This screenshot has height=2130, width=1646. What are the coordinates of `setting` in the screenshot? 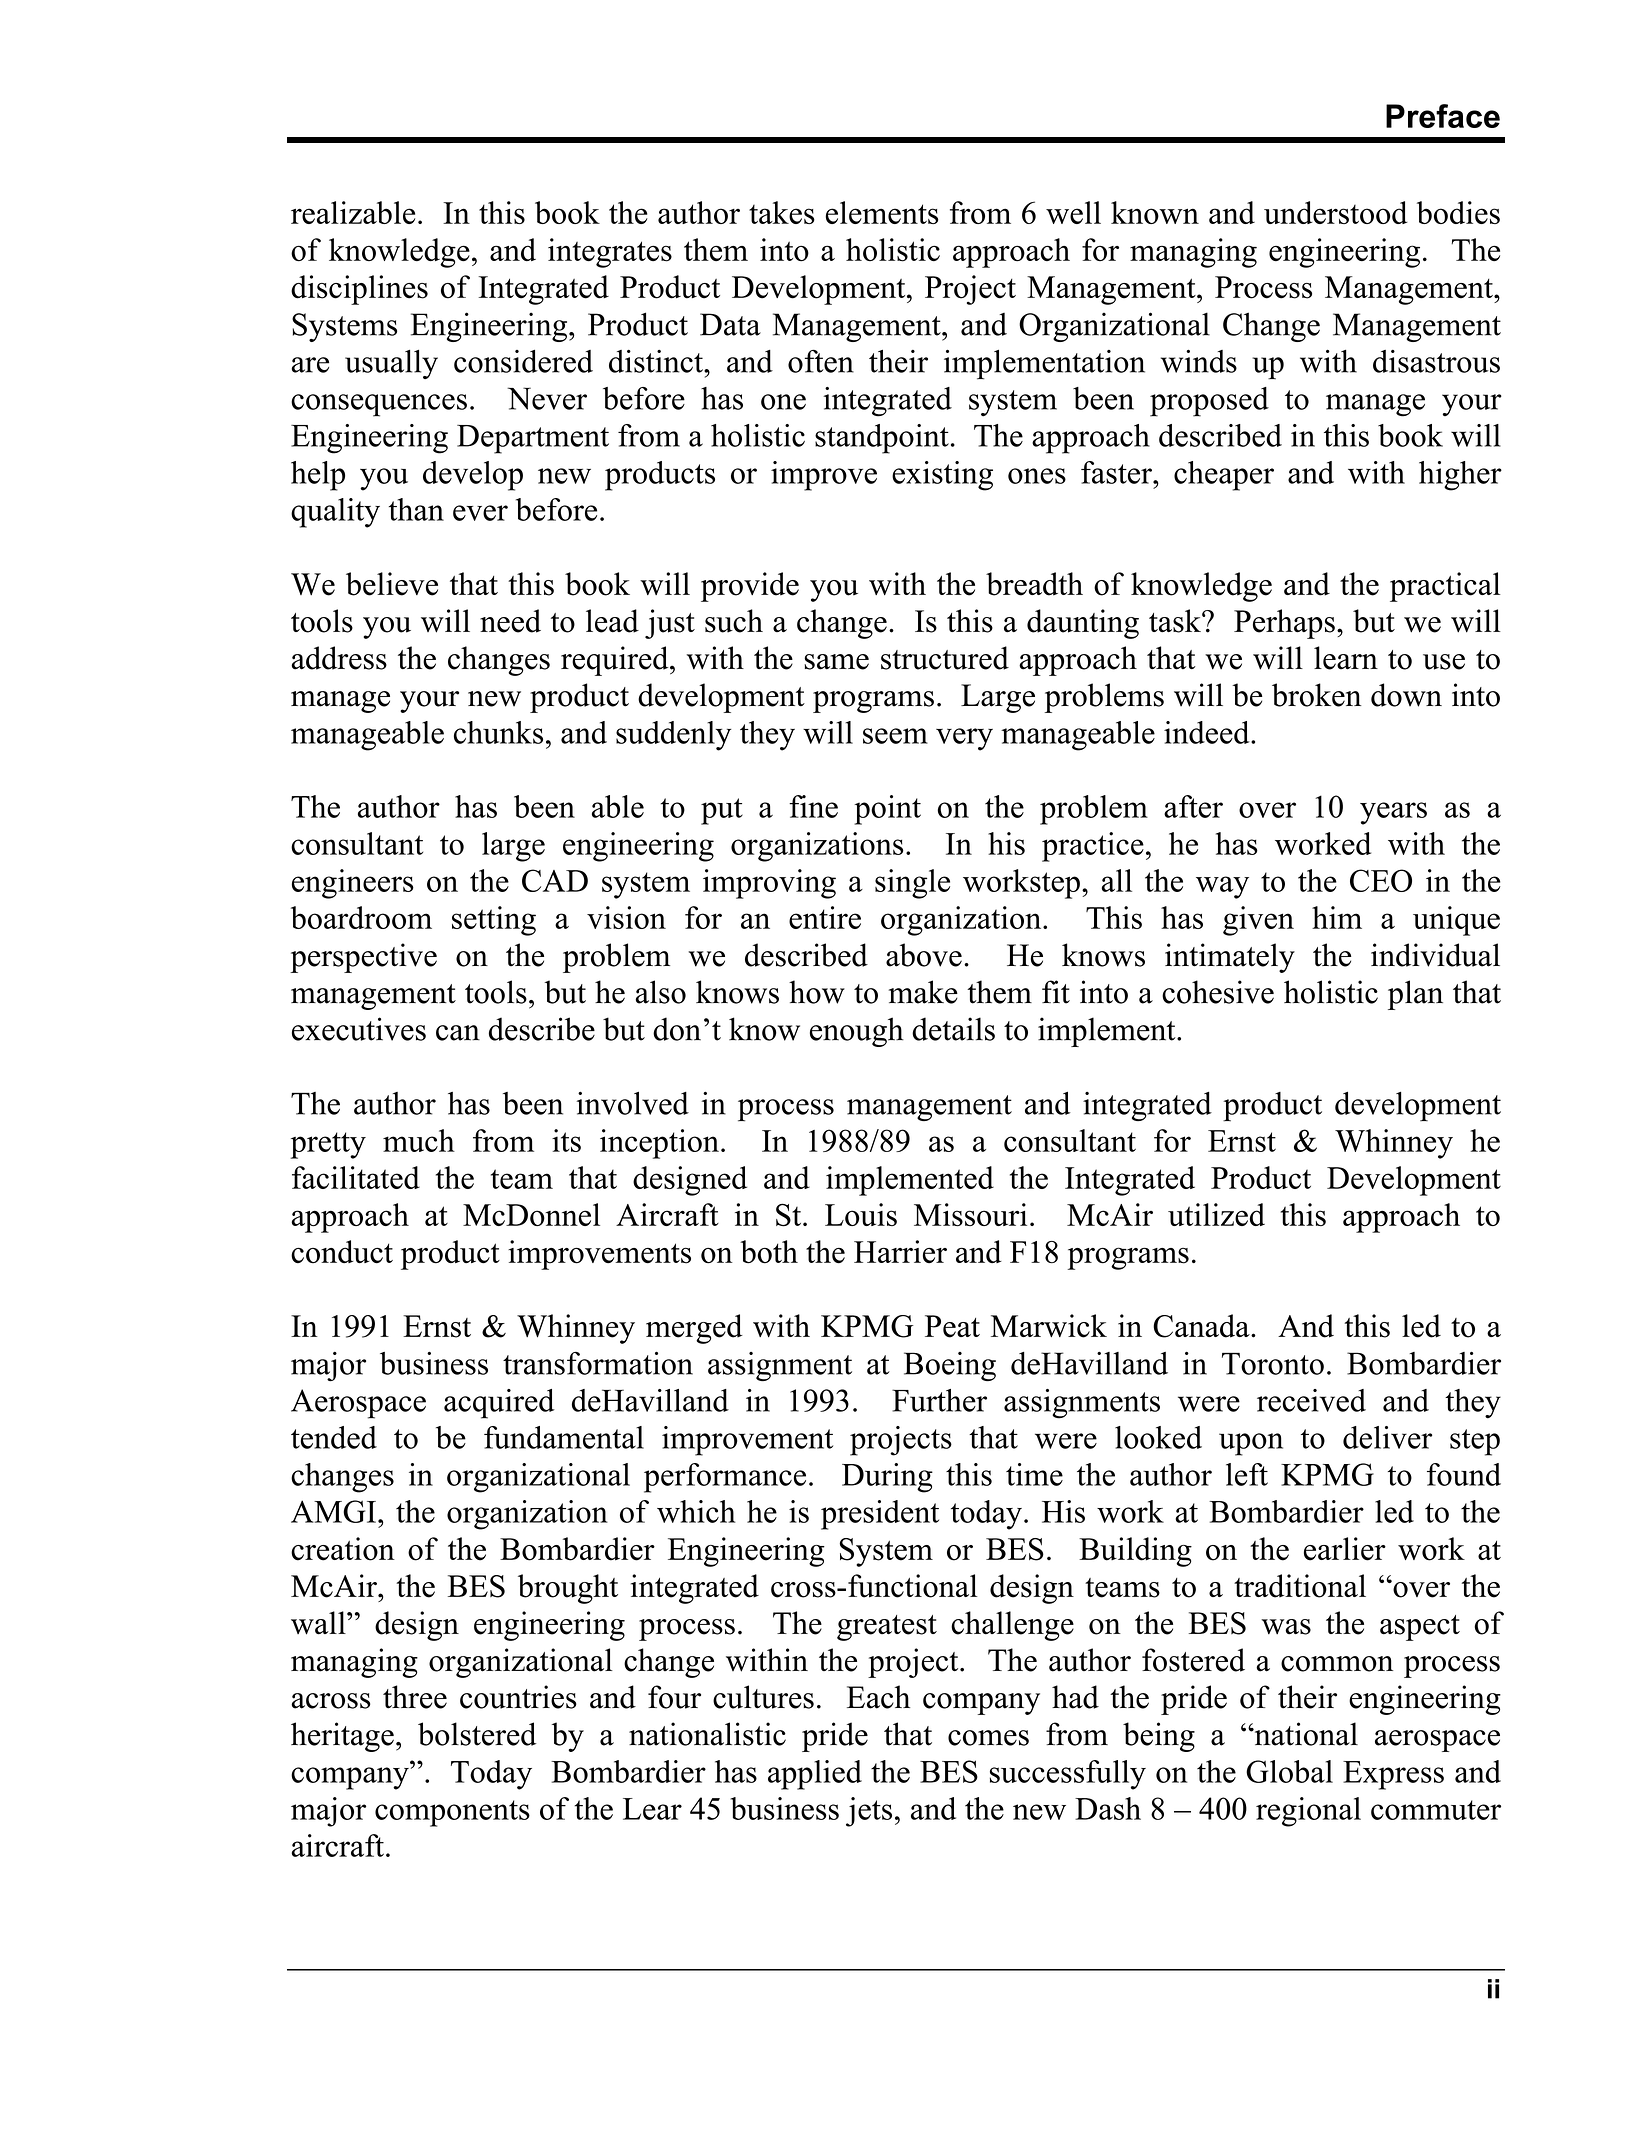 It's located at (494, 921).
